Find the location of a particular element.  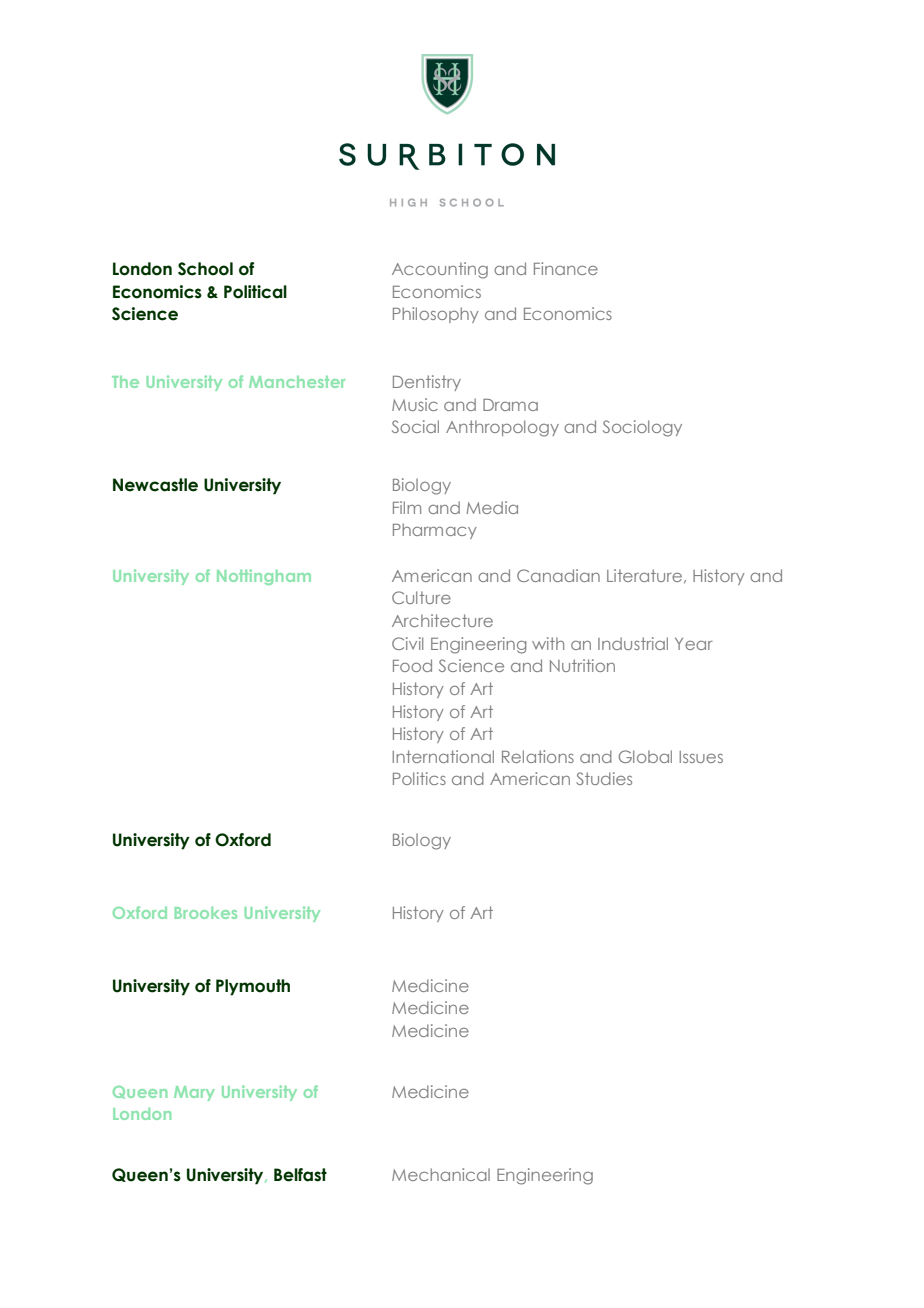

School is located at coordinates (205, 269).
